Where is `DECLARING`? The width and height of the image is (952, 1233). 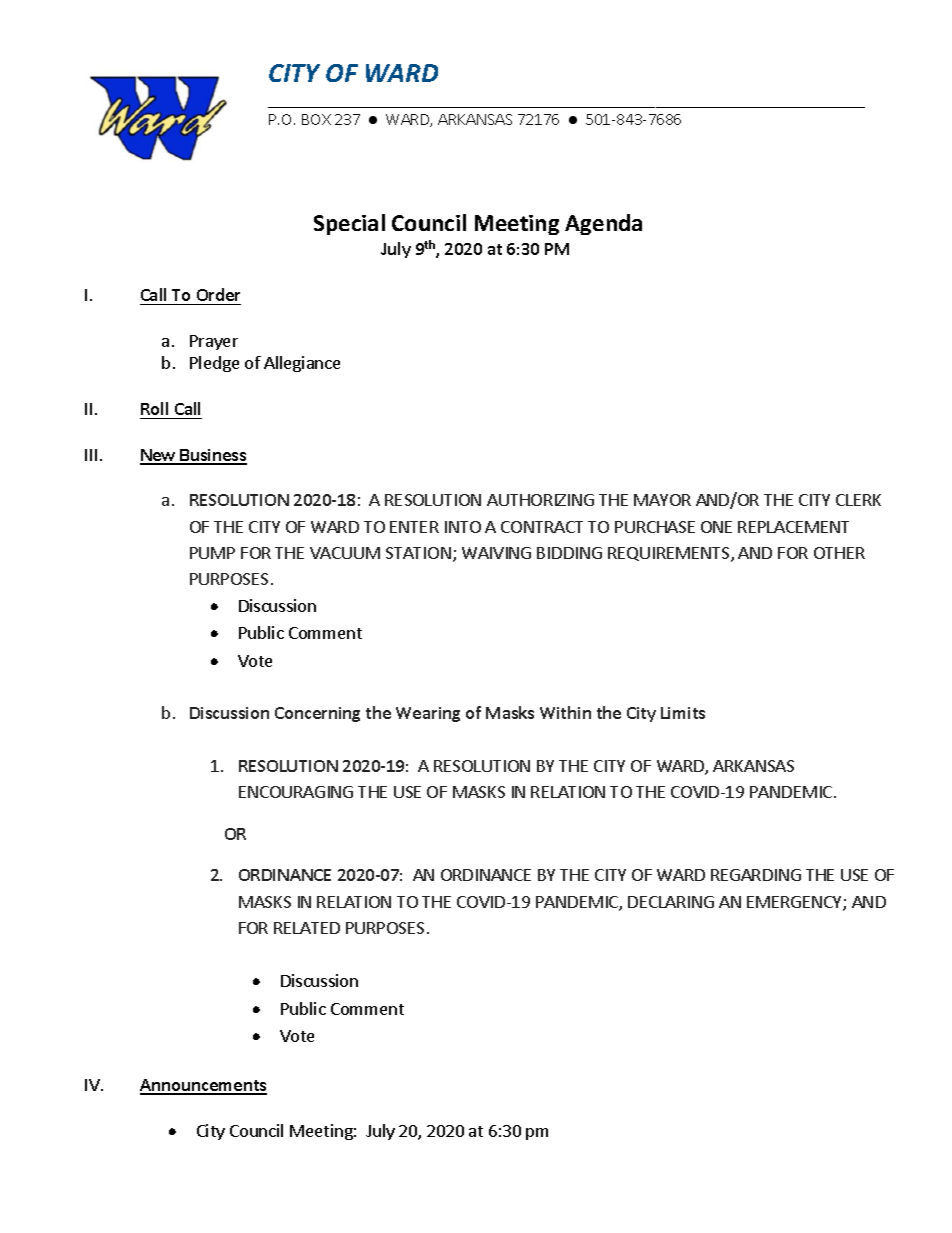
DECLARING is located at coordinates (671, 902).
